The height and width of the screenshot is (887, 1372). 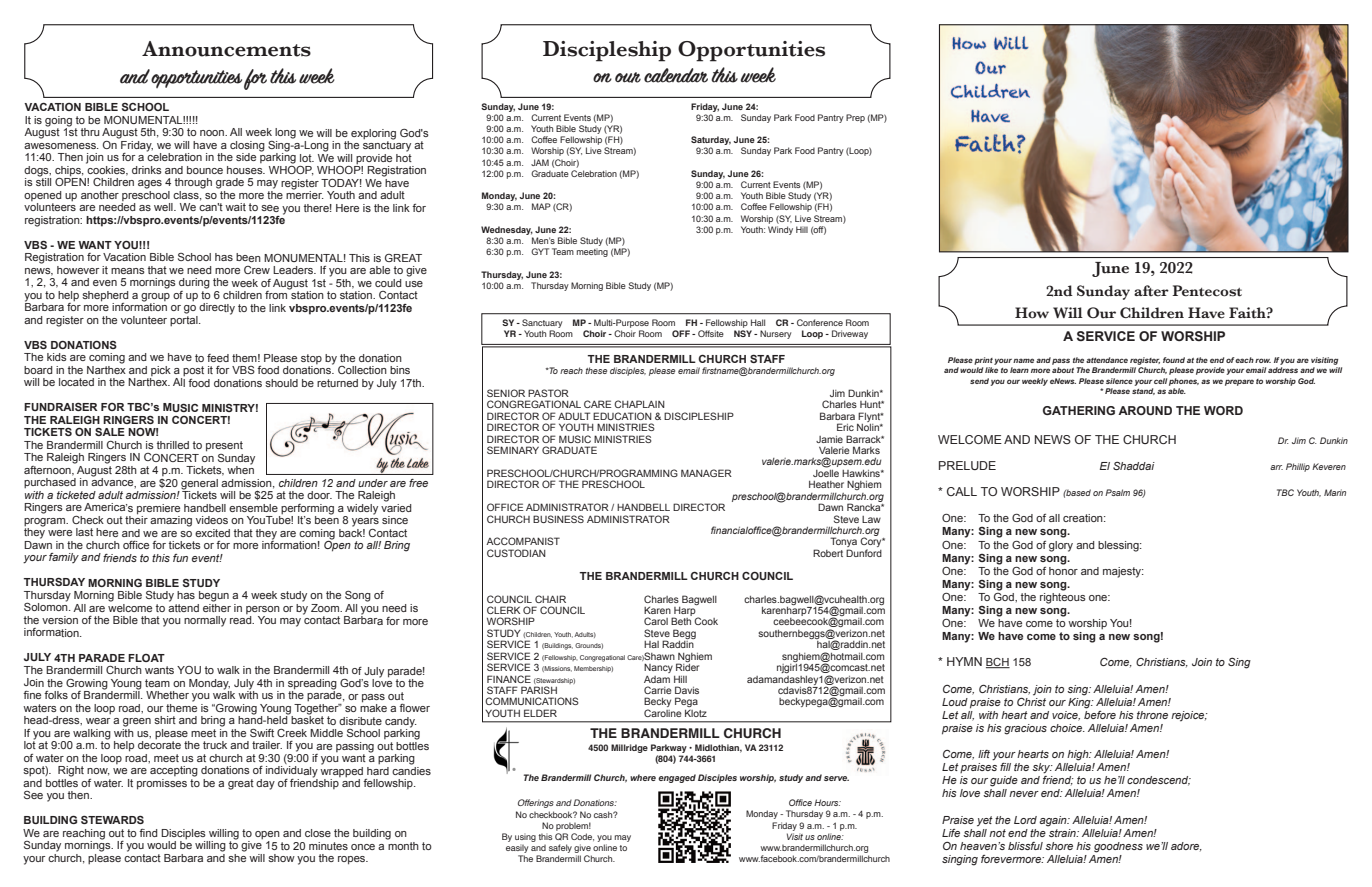 What do you see at coordinates (582, 837) in the screenshot?
I see `Code` at bounding box center [582, 837].
